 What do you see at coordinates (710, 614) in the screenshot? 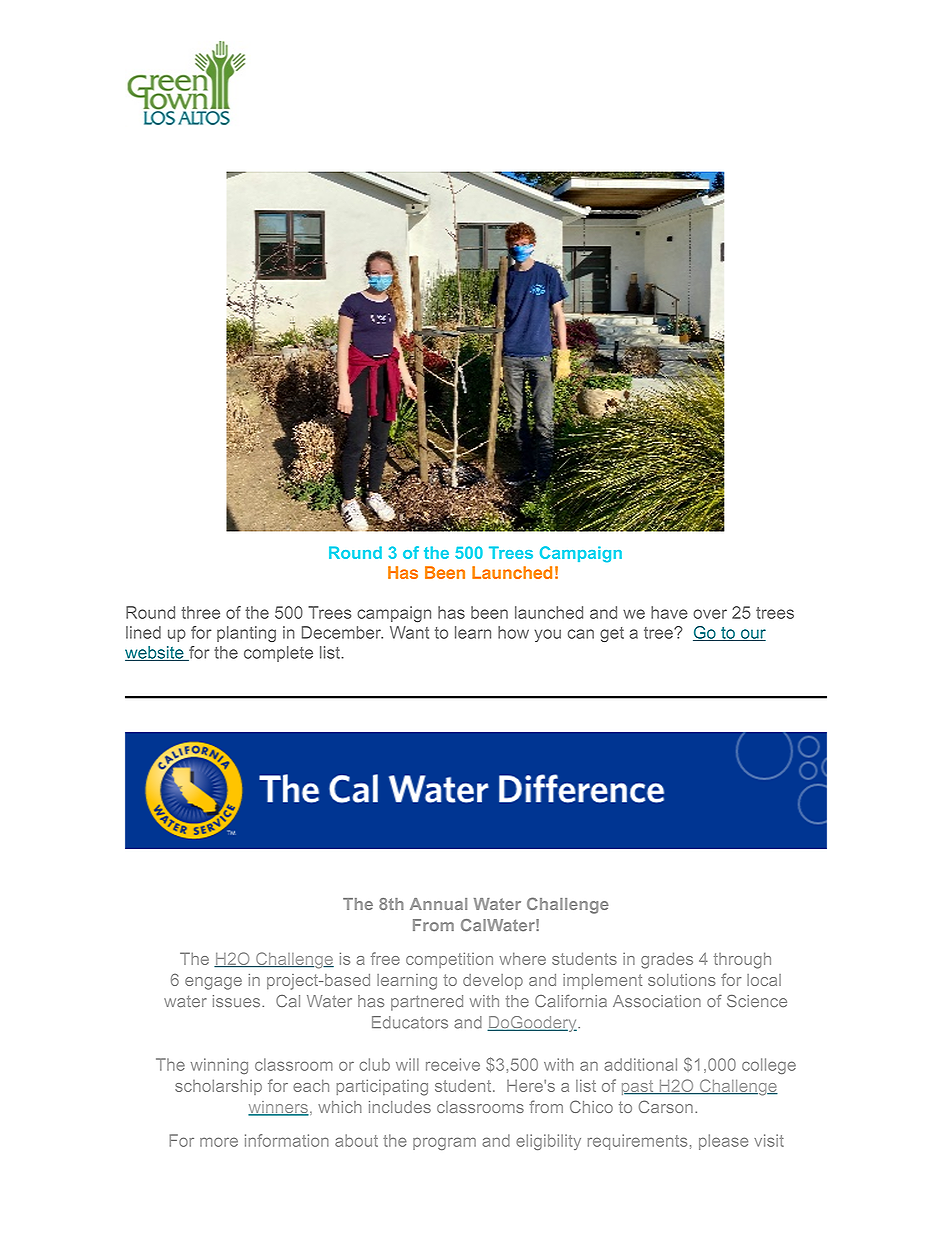
I see `over` at bounding box center [710, 614].
